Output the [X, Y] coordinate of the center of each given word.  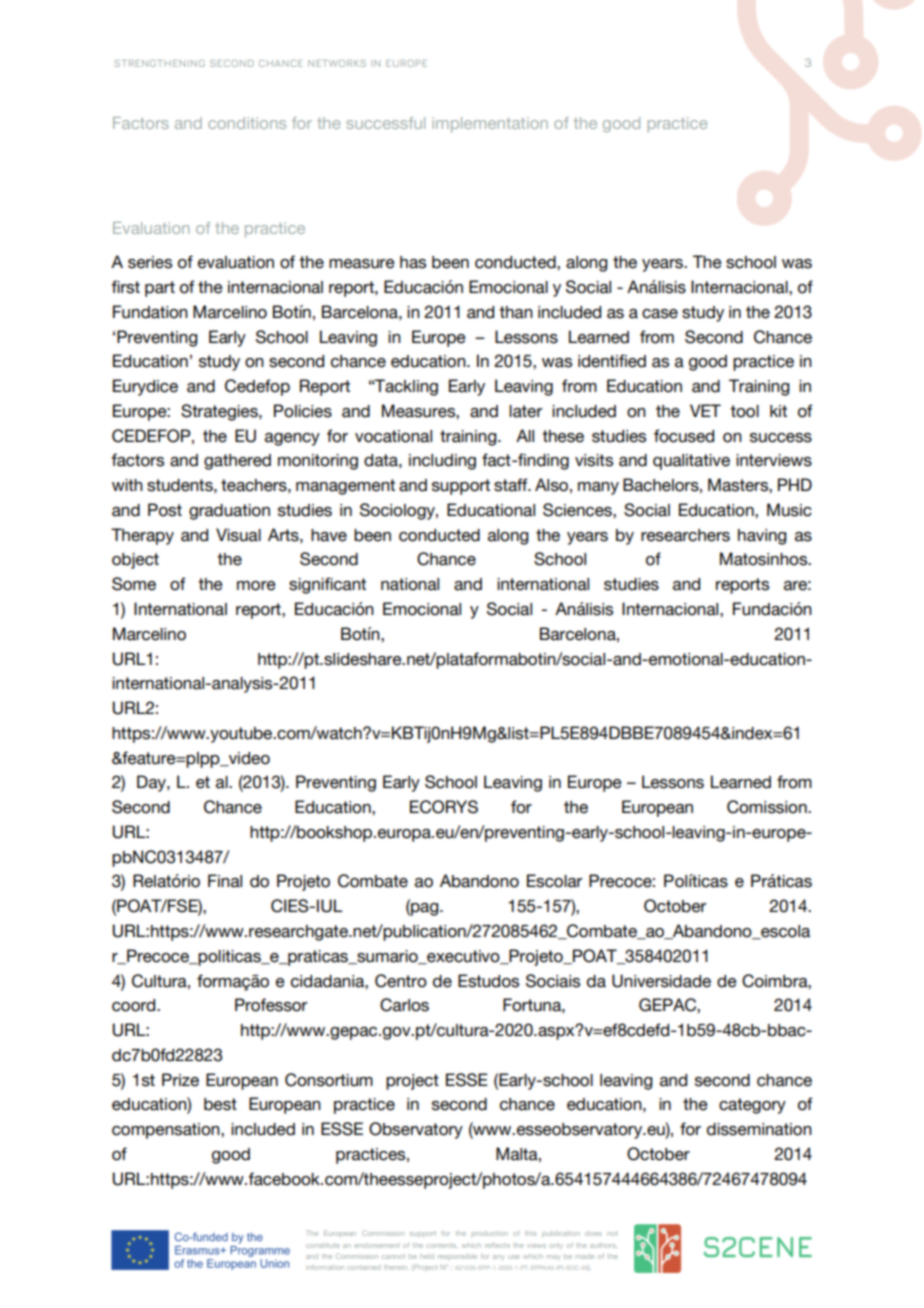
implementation [490, 125]
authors [602, 1245]
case [660, 314]
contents [442, 1246]
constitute [323, 1245]
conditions [247, 123]
